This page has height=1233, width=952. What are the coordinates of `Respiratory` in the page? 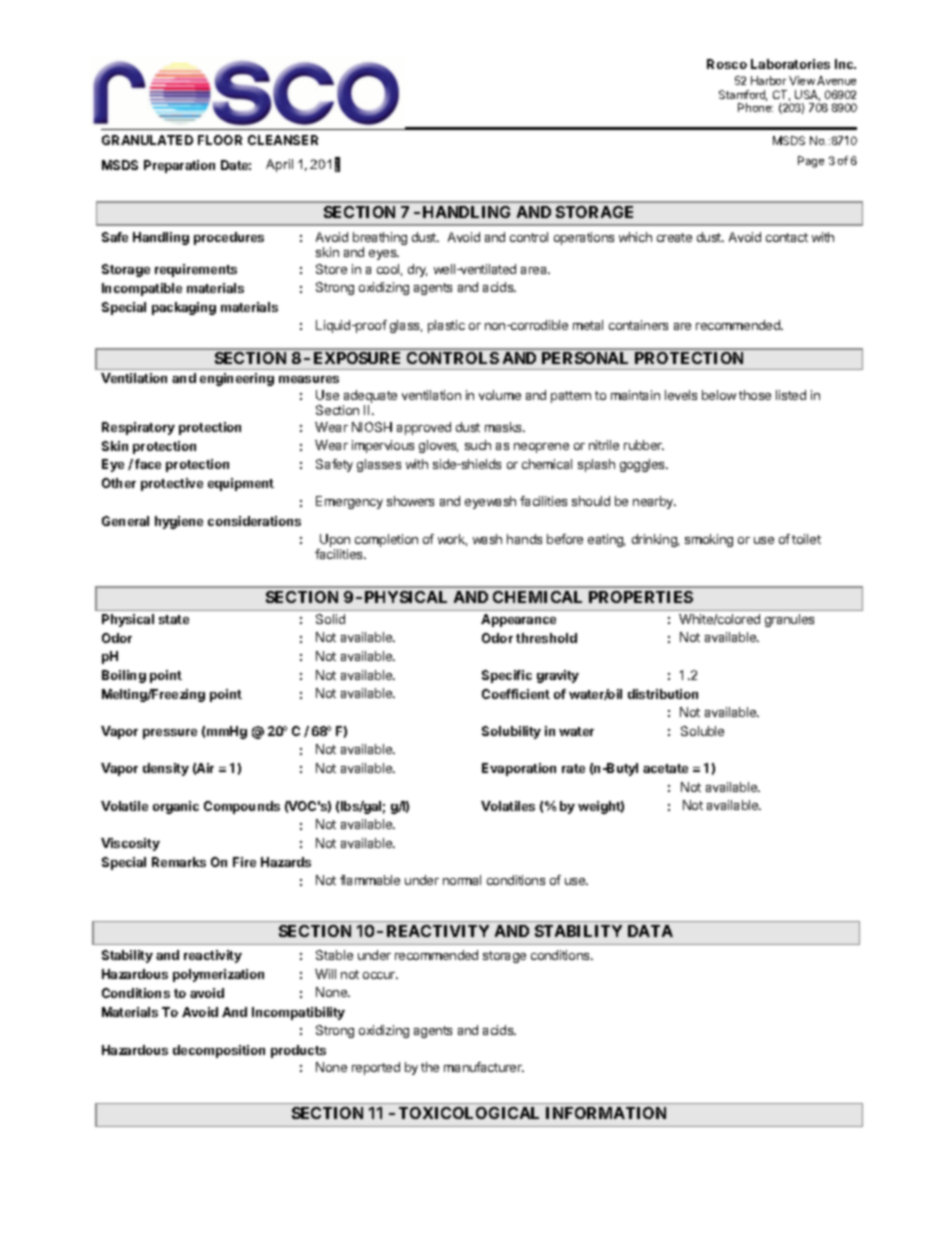 It's located at (138, 428).
